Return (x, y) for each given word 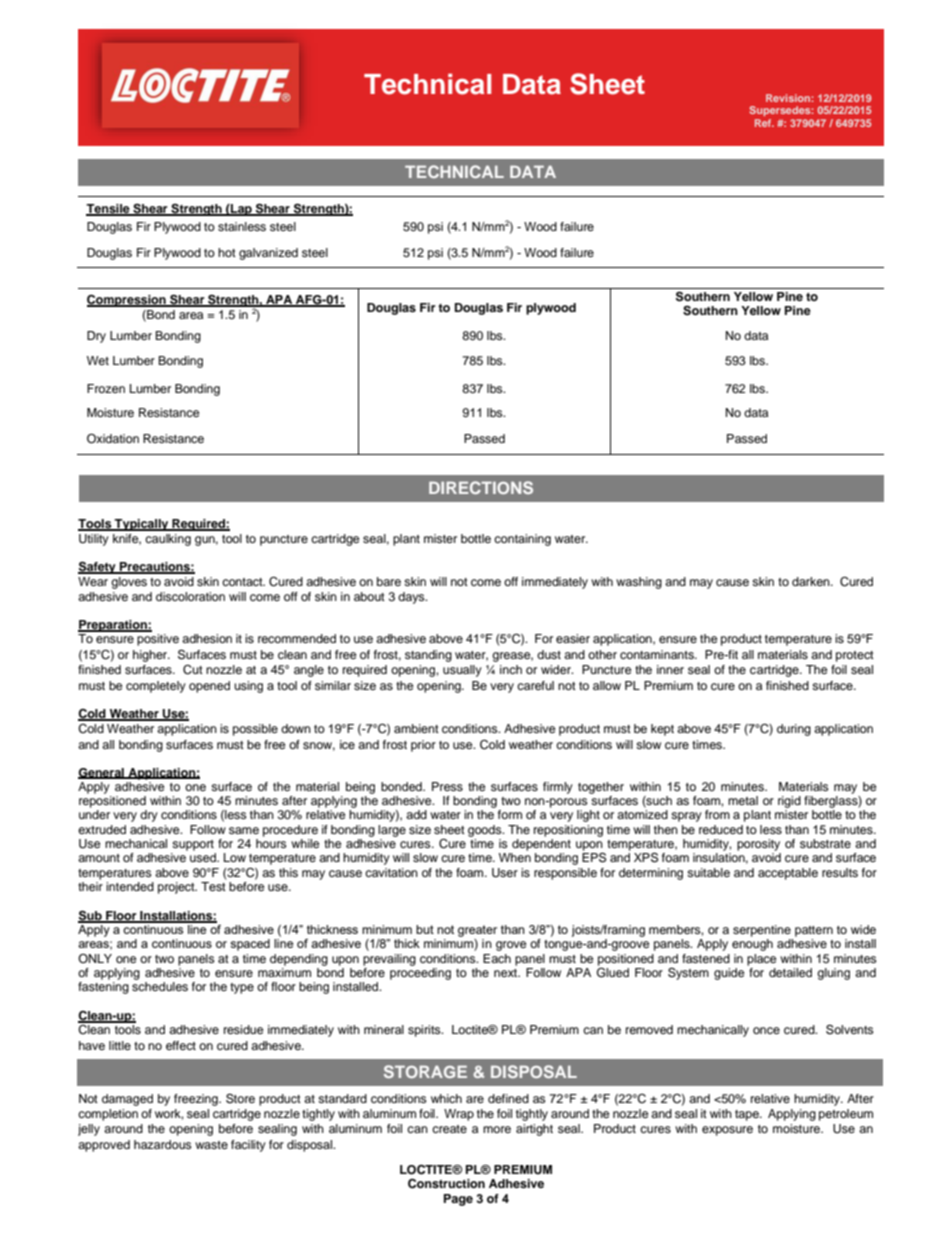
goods (486, 831)
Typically (142, 525)
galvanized (268, 254)
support (193, 845)
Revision (789, 98)
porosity (758, 845)
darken (812, 581)
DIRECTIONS (481, 487)
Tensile (109, 210)
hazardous (163, 1144)
